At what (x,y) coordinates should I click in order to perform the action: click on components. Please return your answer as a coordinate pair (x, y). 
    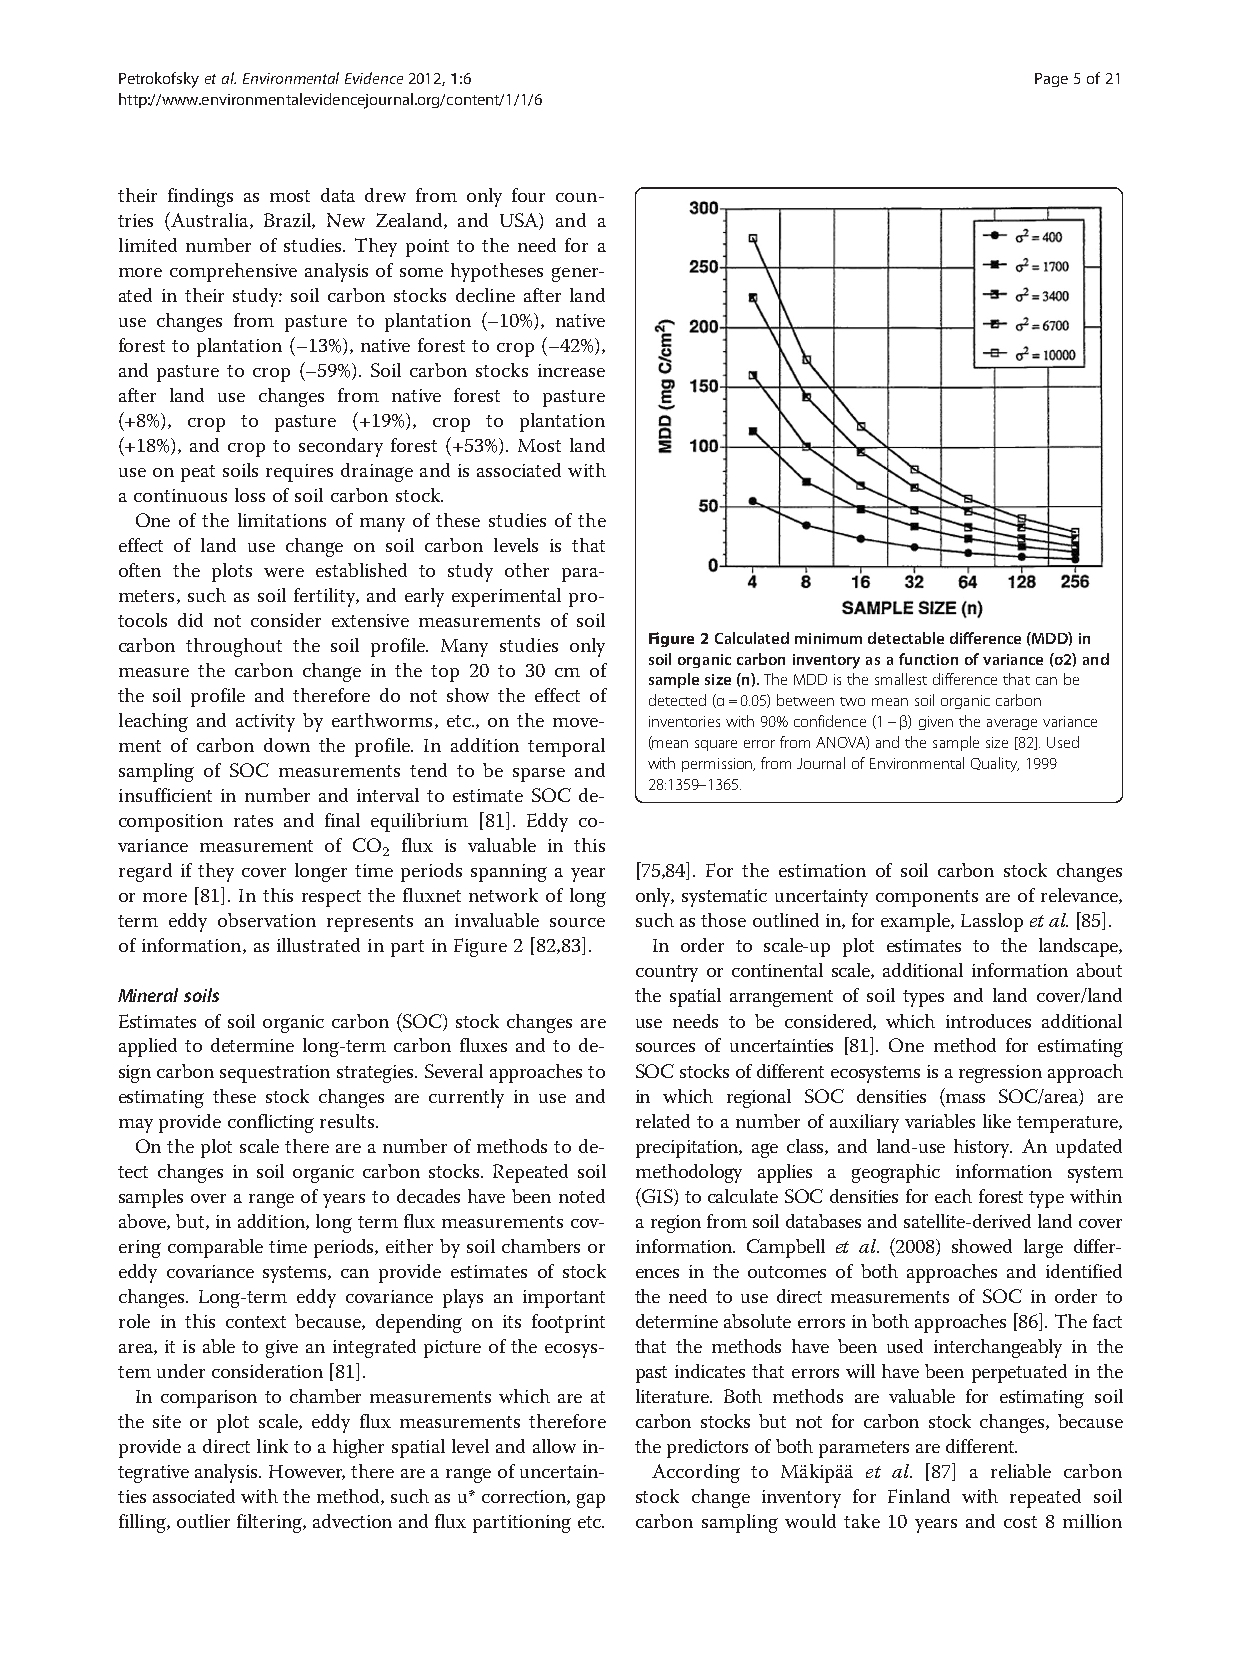
    Looking at the image, I should click on (927, 898).
